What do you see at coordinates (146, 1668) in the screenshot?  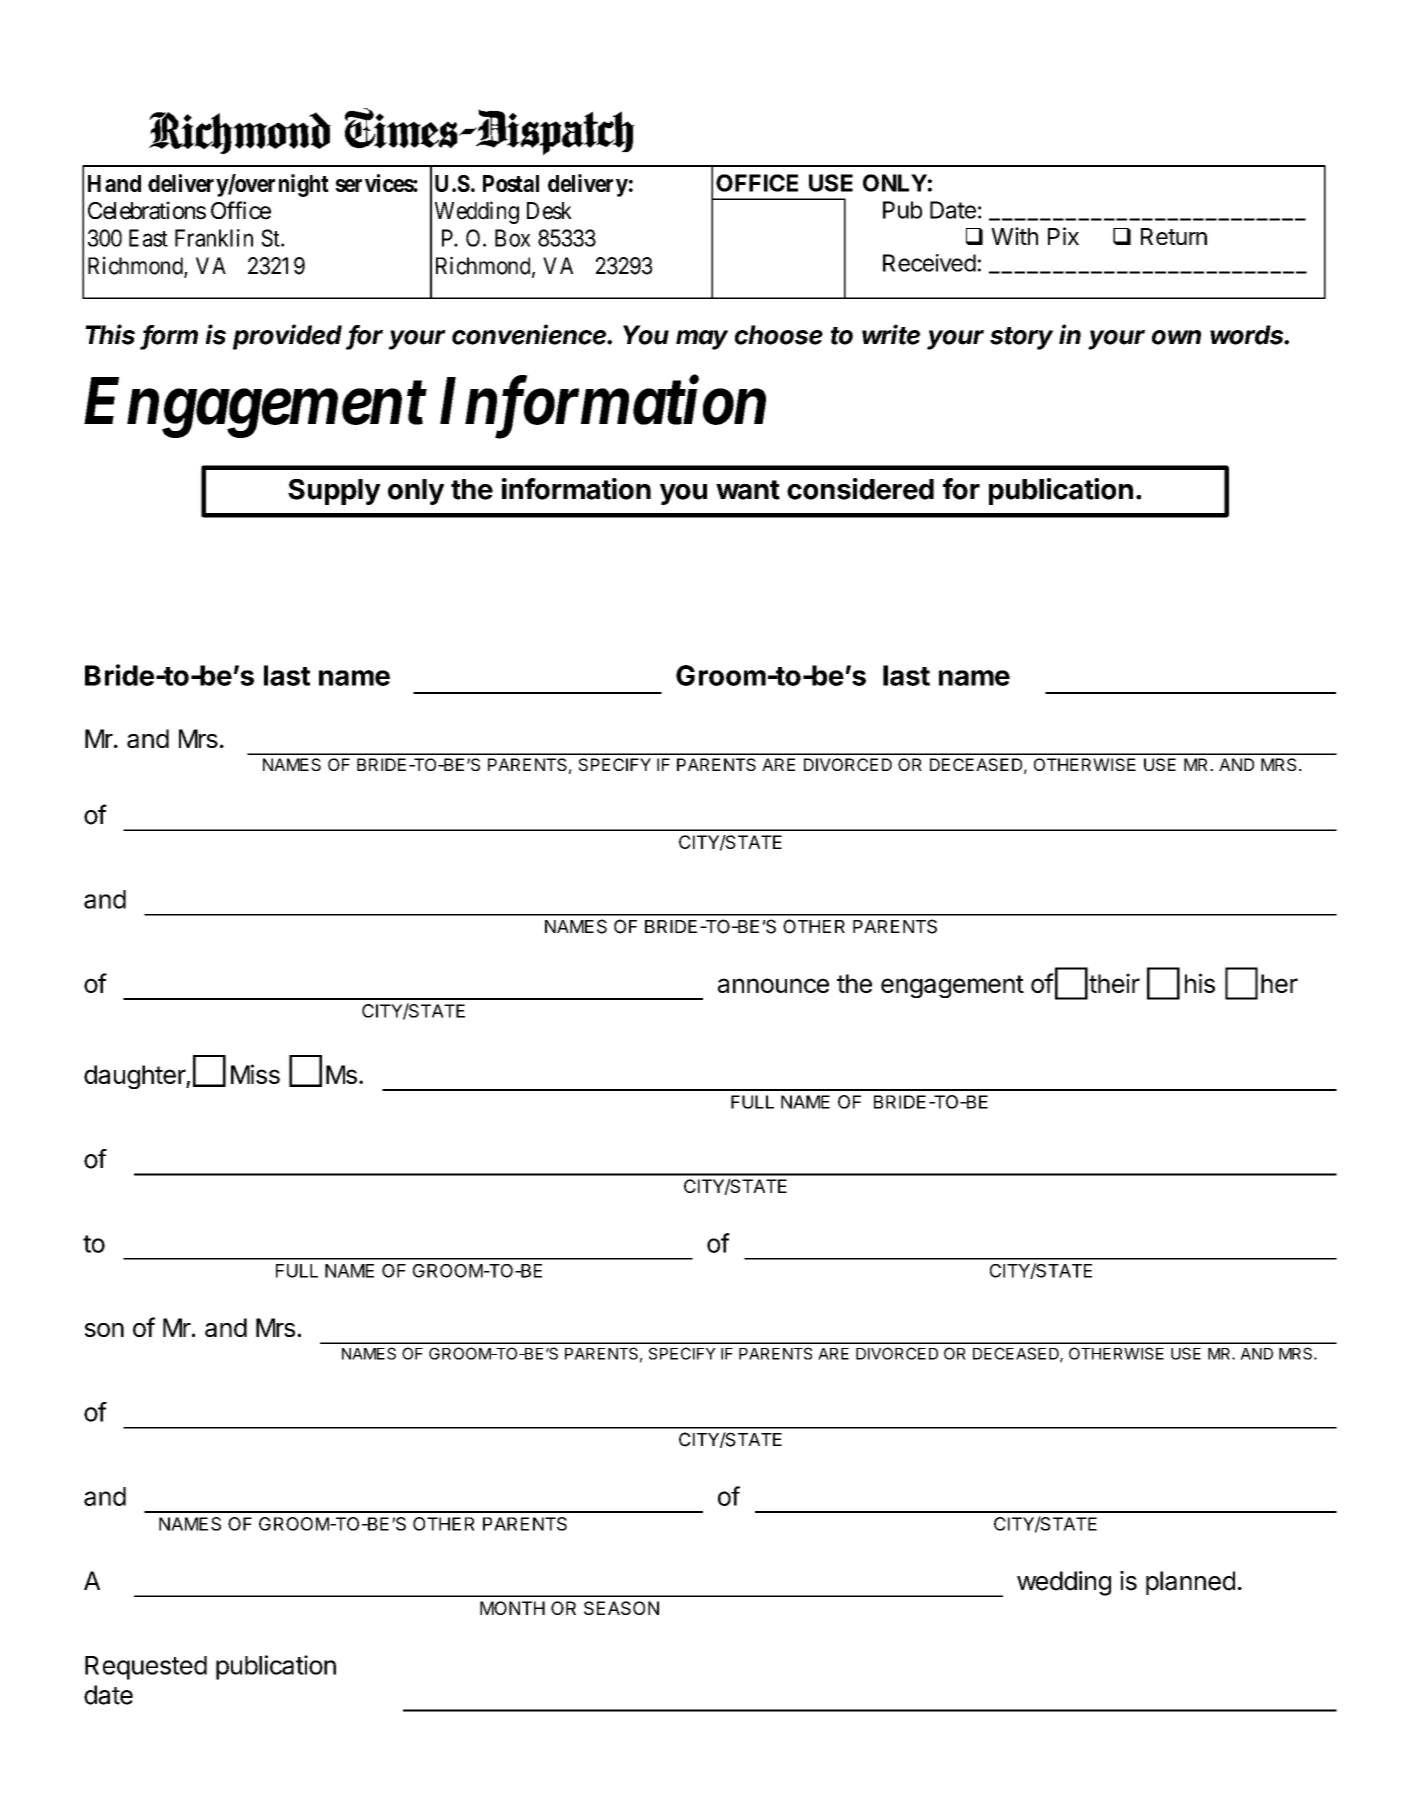 I see `Requested` at bounding box center [146, 1668].
